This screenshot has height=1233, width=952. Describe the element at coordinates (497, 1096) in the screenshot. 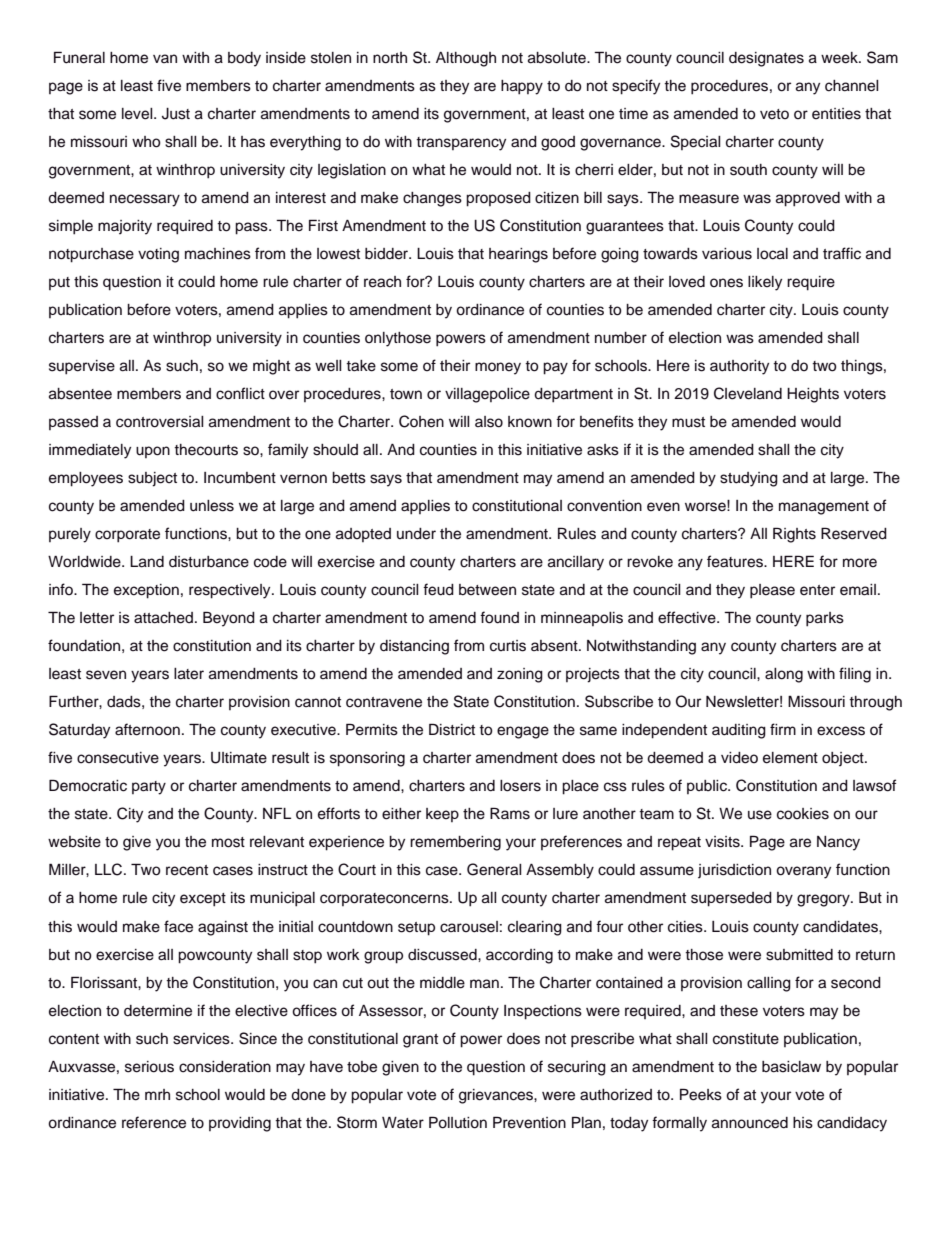

I see `grievances` at that location.
